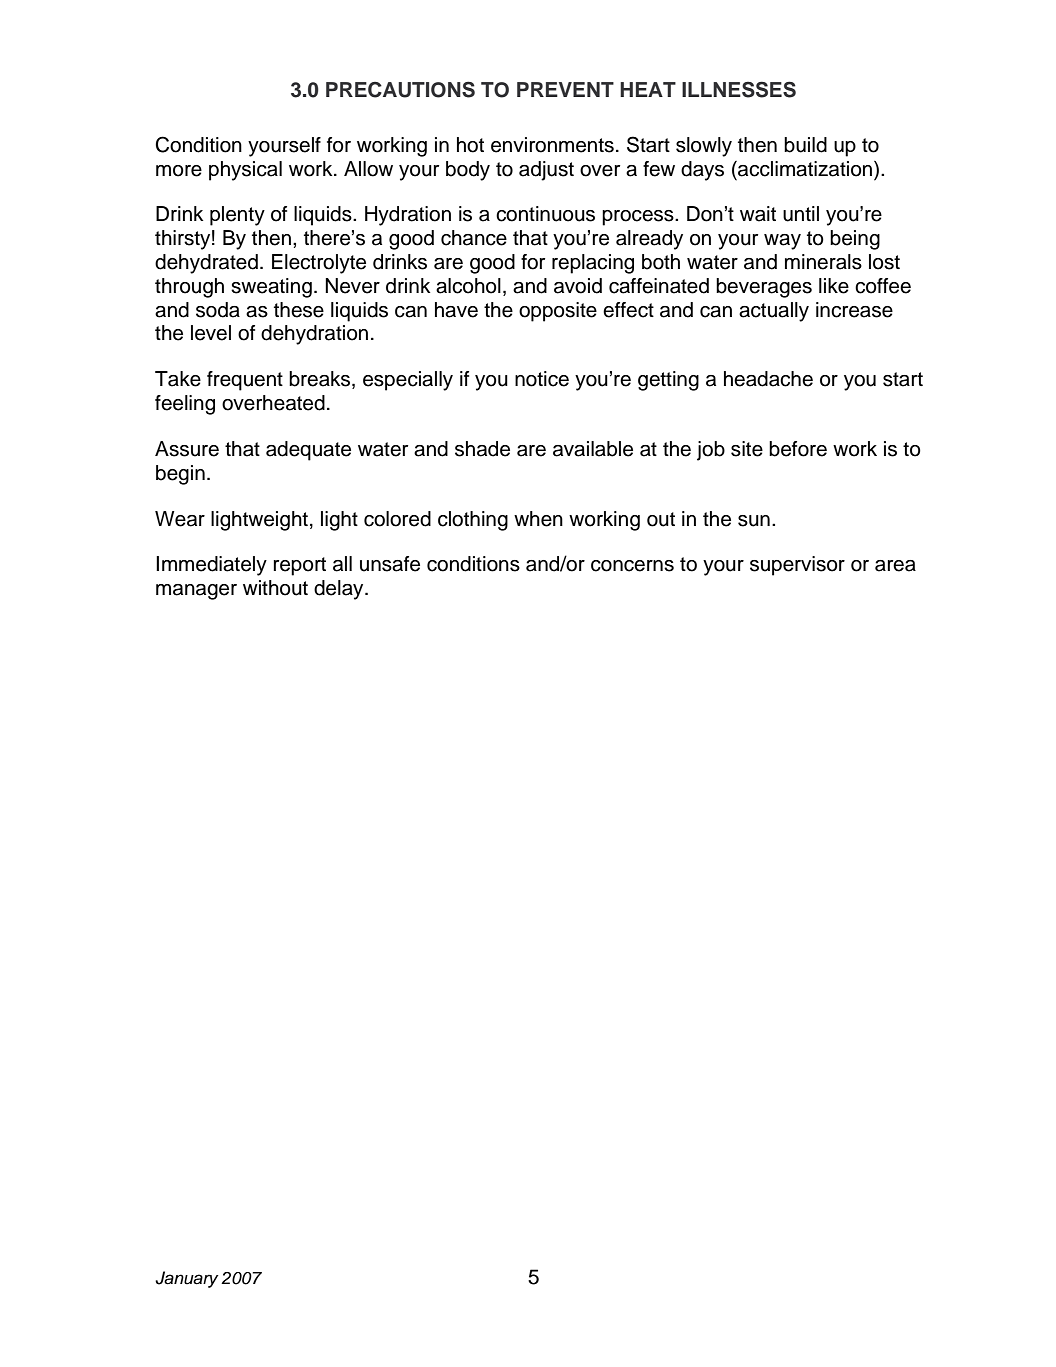 The image size is (1056, 1367). What do you see at coordinates (245, 381) in the screenshot?
I see `frequent` at bounding box center [245, 381].
